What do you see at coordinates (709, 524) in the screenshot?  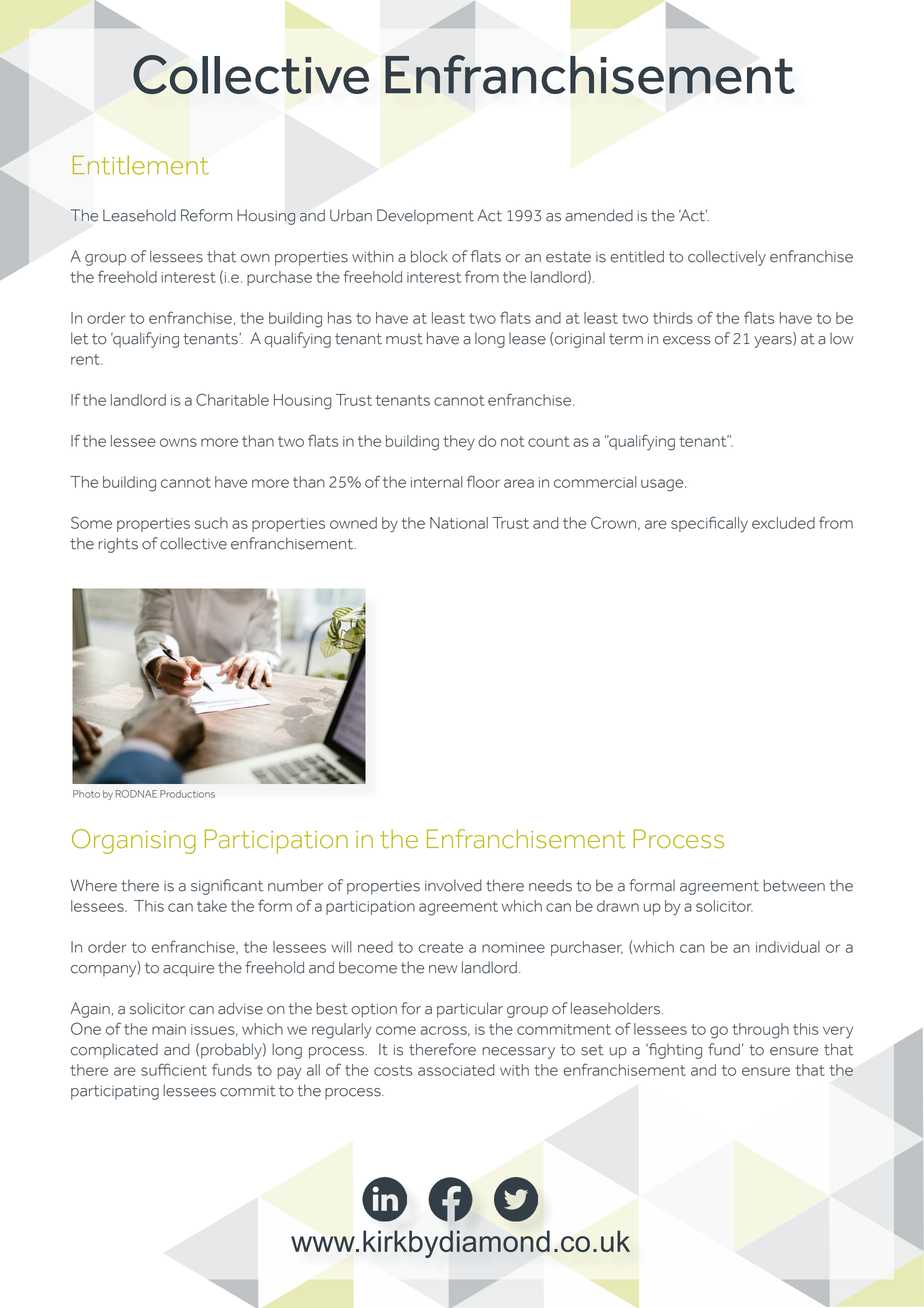 I see `specifically` at bounding box center [709, 524].
